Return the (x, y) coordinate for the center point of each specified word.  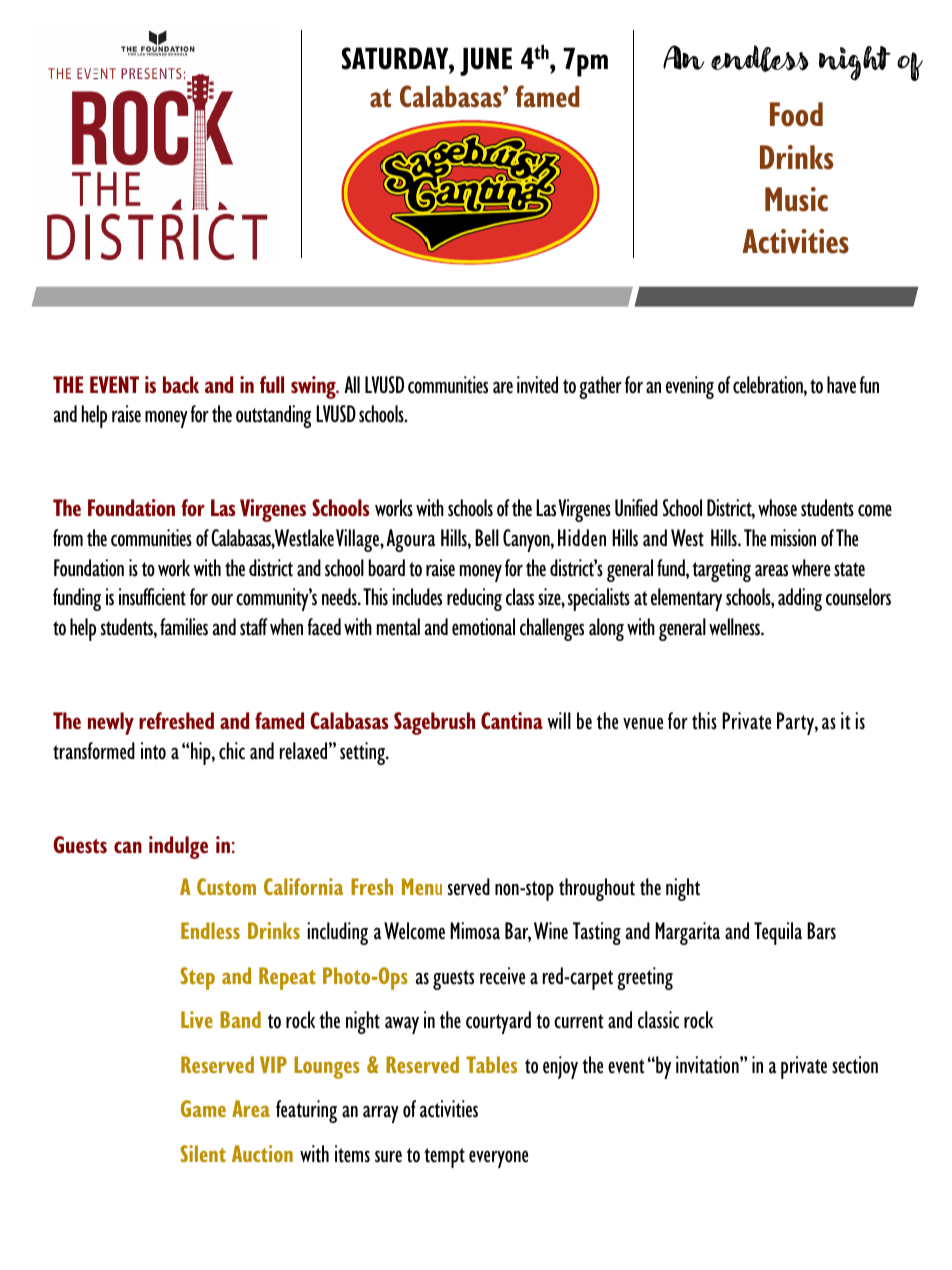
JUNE (486, 61)
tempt (444, 1158)
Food (796, 114)
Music (796, 199)
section (855, 1065)
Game (203, 1108)
